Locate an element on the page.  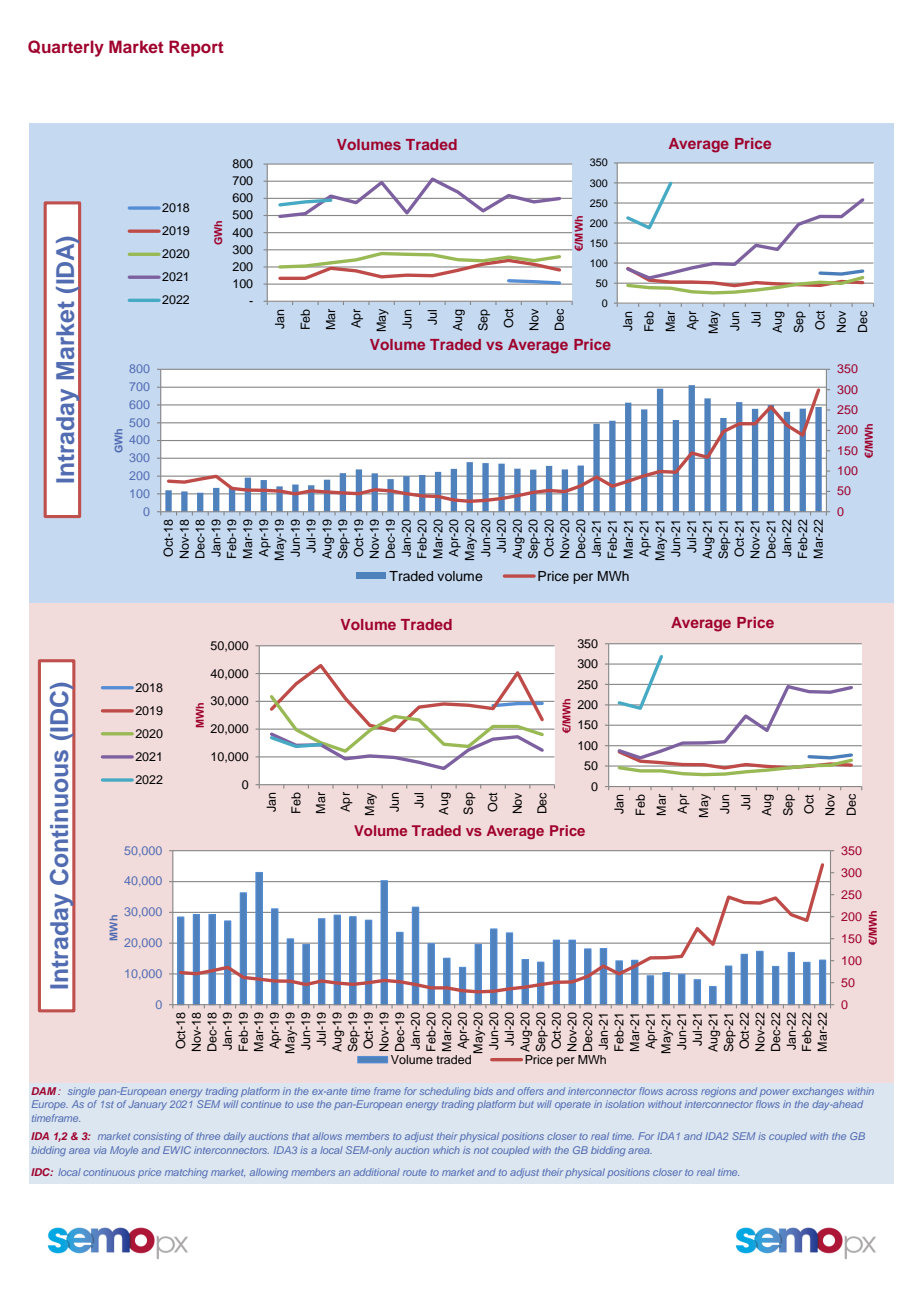
scheduling is located at coordinates (444, 1092).
